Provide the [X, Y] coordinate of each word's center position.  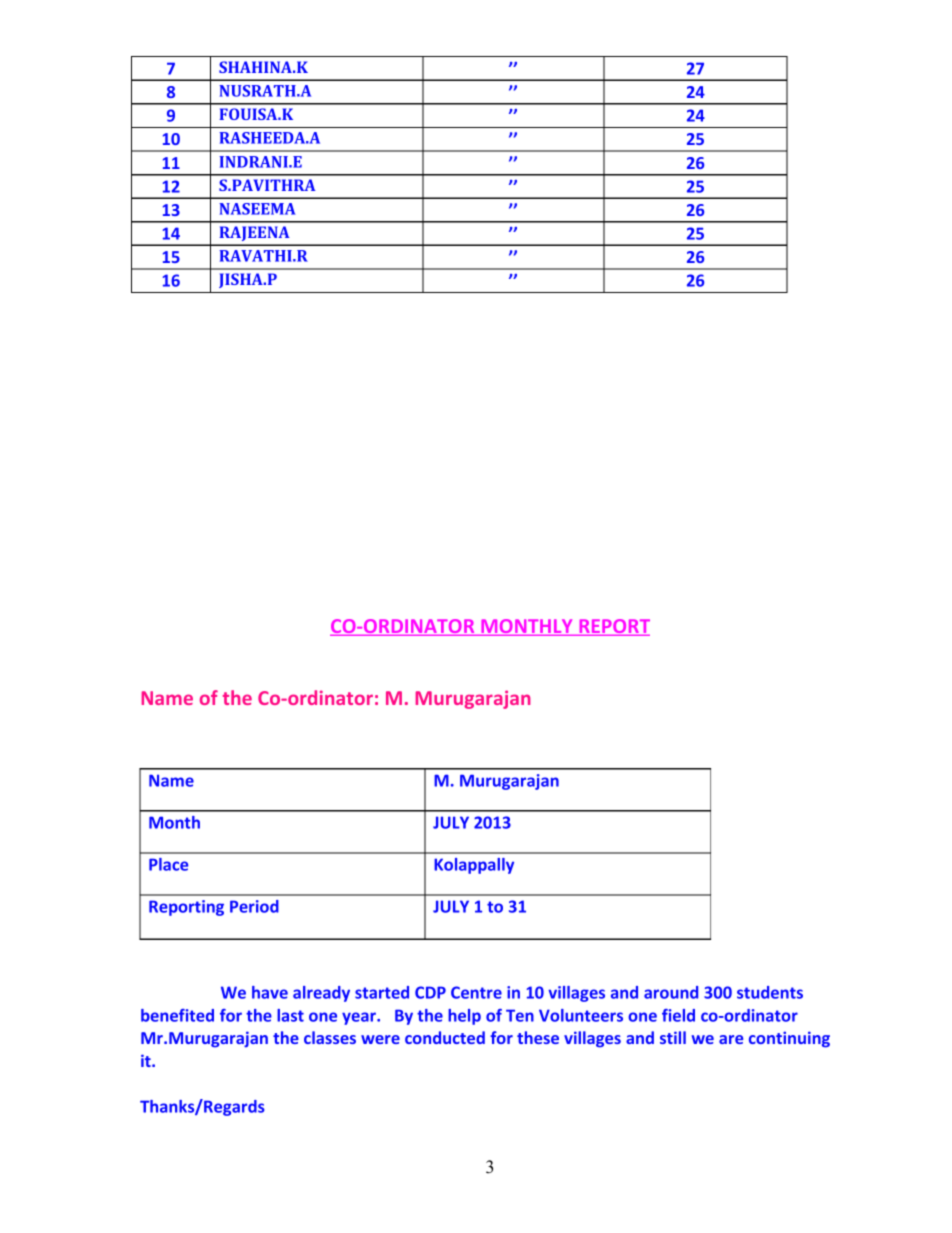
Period [254, 906]
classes [330, 1037]
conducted [445, 1037]
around [671, 992]
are [731, 1039]
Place [168, 864]
